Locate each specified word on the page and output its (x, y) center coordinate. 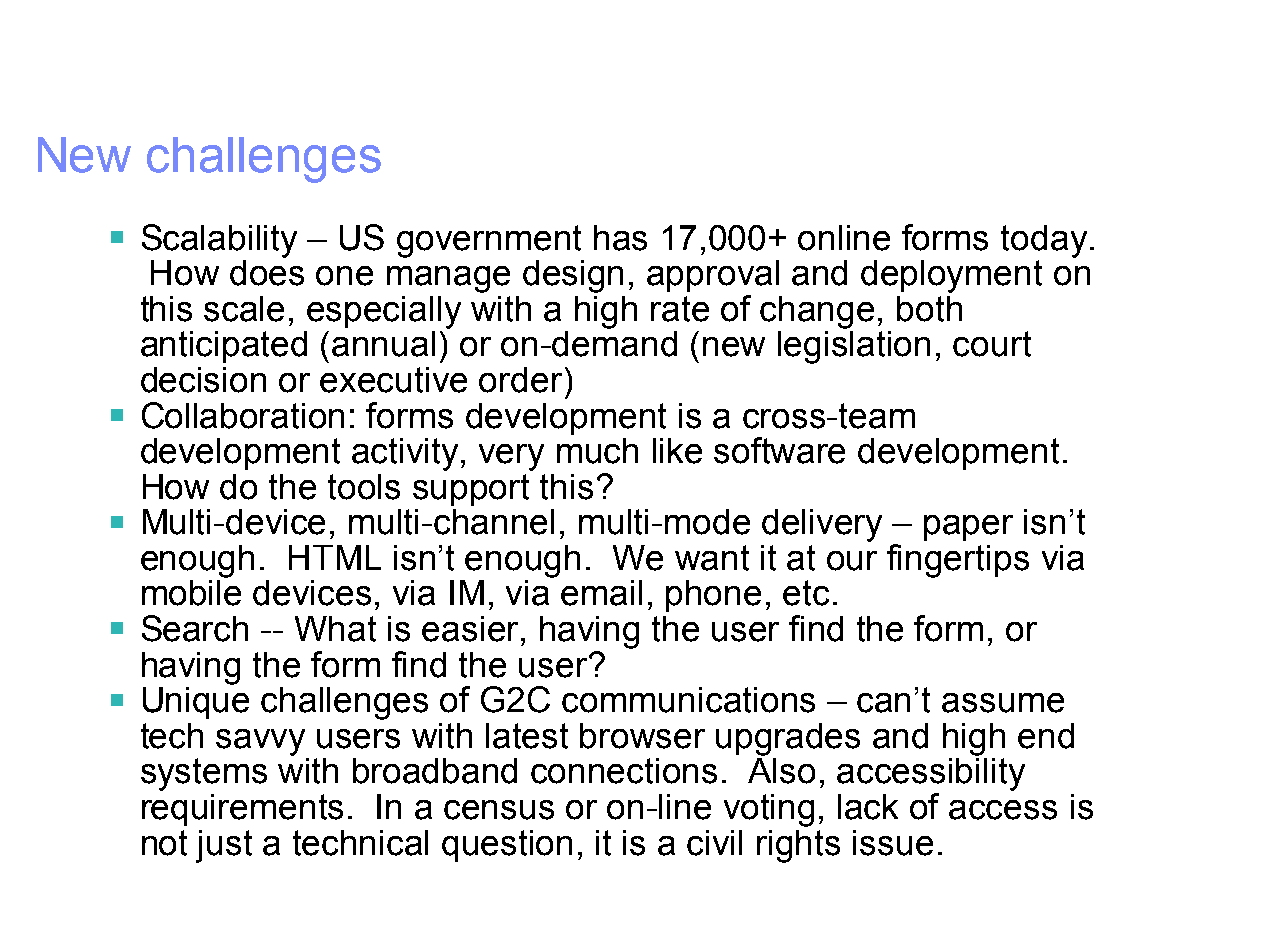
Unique (196, 703)
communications (688, 700)
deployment (951, 276)
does (267, 273)
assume (1003, 703)
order (520, 380)
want (712, 558)
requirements (242, 810)
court (992, 344)
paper (968, 528)
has (620, 238)
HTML (335, 557)
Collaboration (243, 415)
